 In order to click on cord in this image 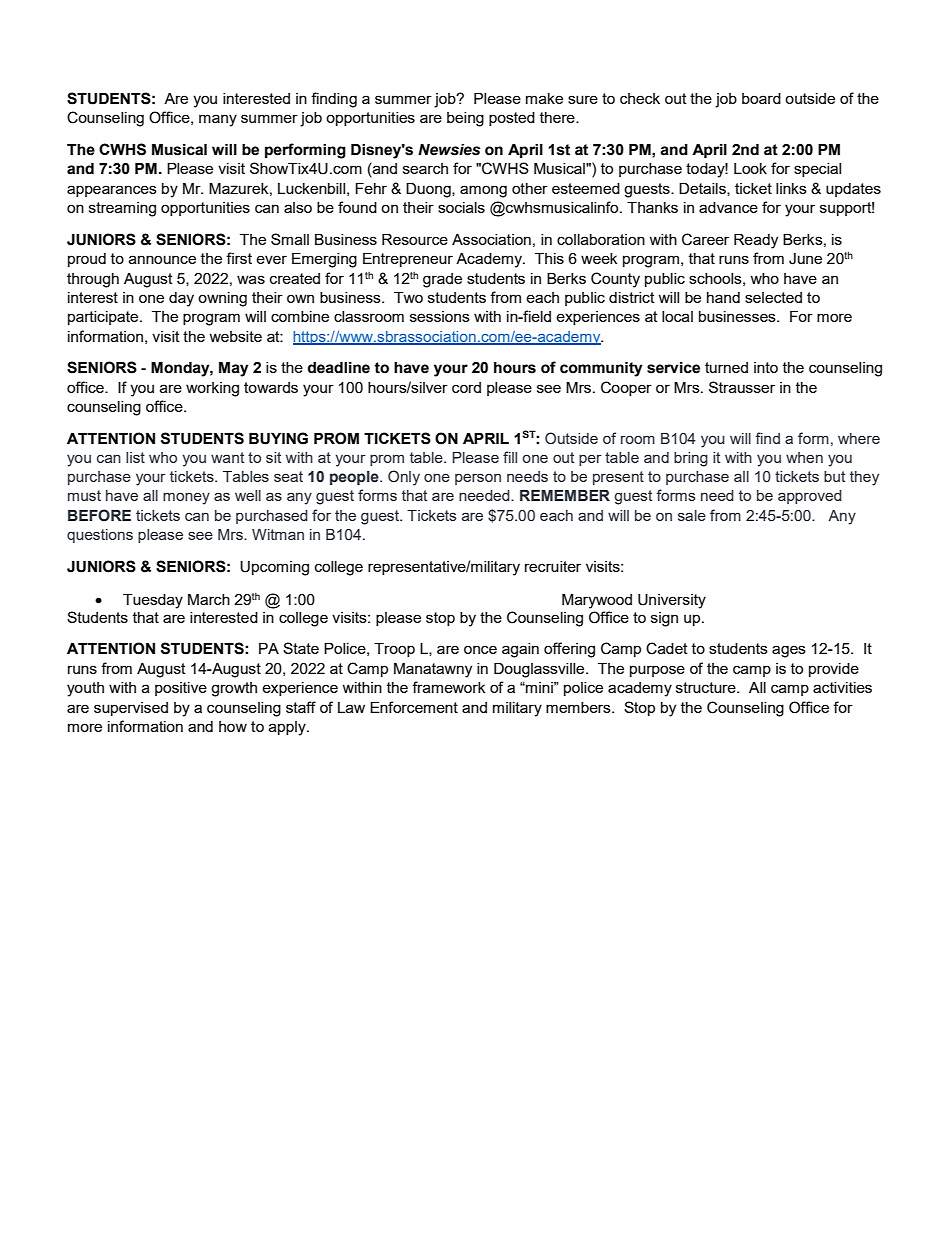, I will do `click(466, 387)`.
